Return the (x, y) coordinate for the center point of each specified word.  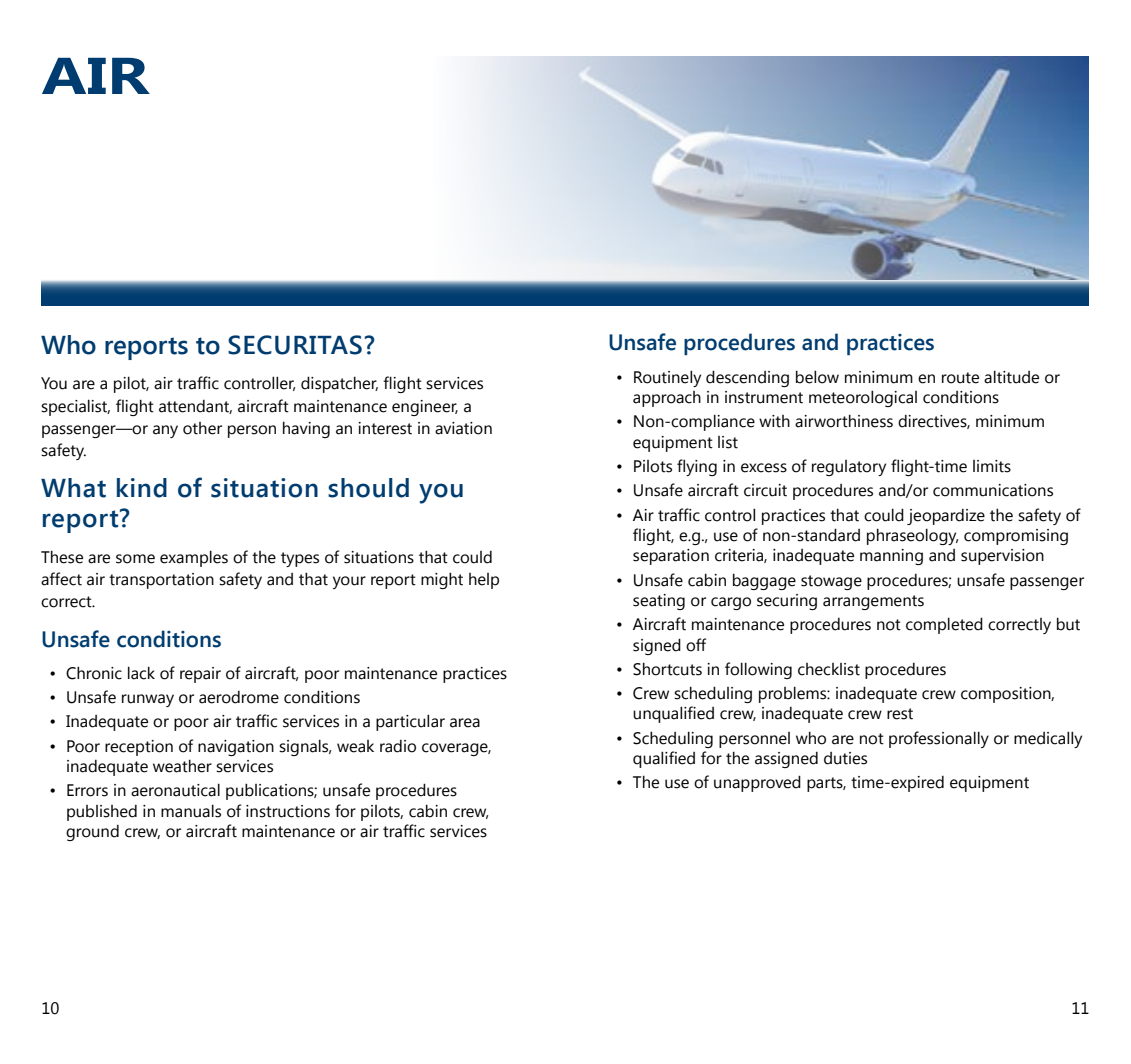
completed (944, 625)
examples (194, 558)
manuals (191, 811)
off (696, 645)
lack (141, 673)
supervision (1002, 557)
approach (667, 399)
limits (992, 466)
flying (697, 467)
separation (671, 557)
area (465, 723)
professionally (939, 739)
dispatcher (339, 384)
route (960, 378)
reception (139, 748)
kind (142, 488)
